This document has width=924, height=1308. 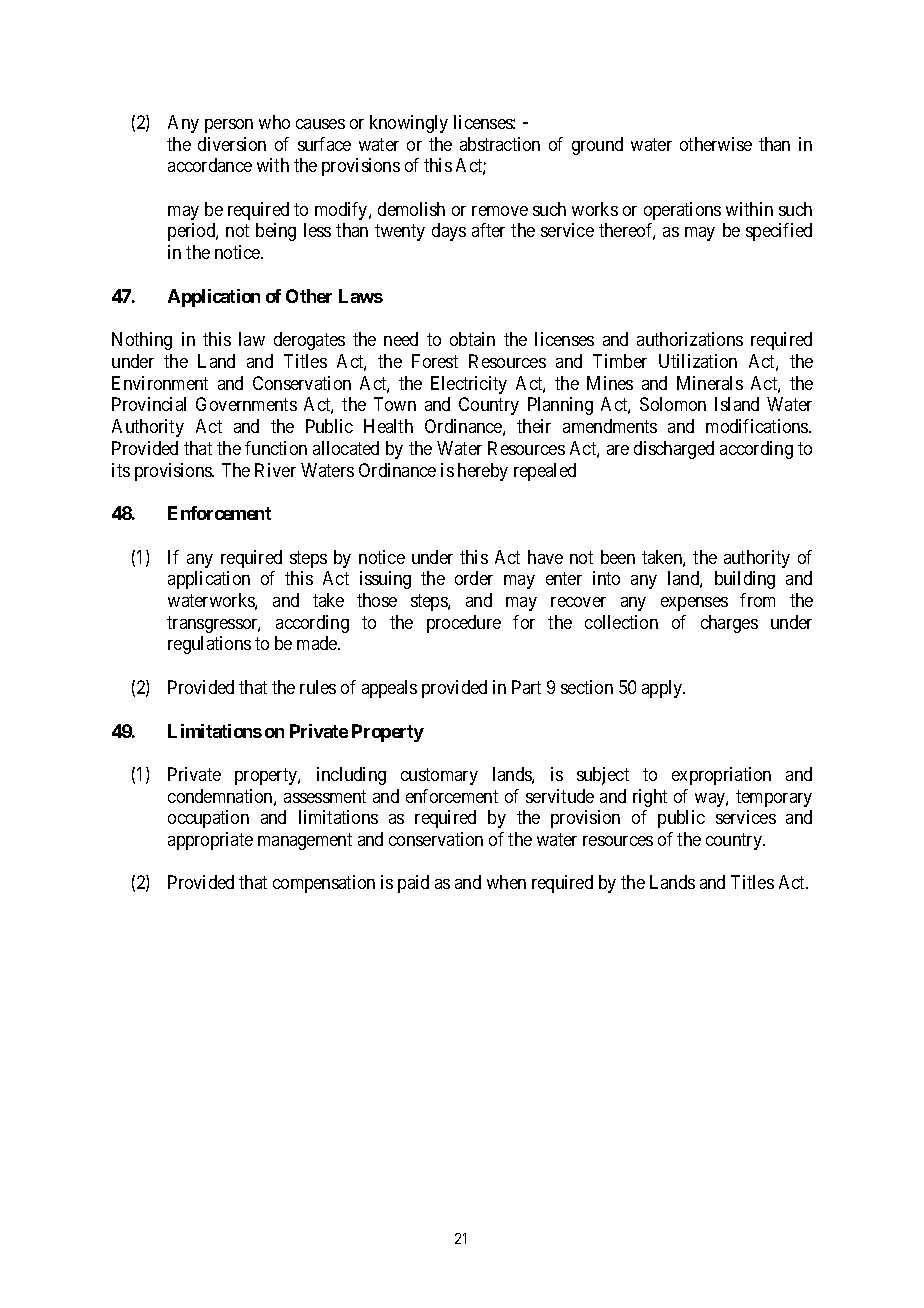 What do you see at coordinates (500, 144) in the document?
I see `abstraction` at bounding box center [500, 144].
